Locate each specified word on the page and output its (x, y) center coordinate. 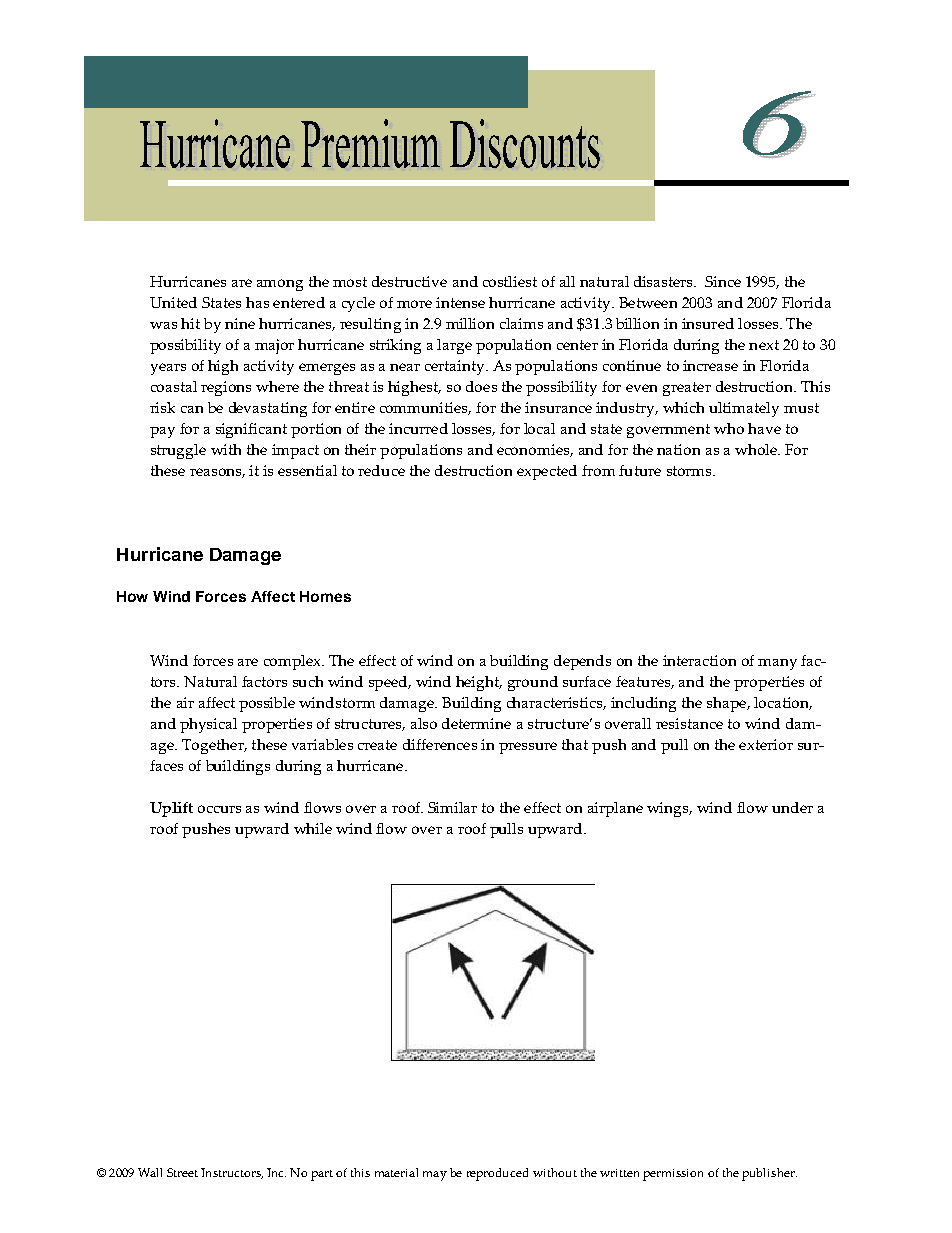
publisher (769, 1174)
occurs (219, 809)
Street (182, 1172)
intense (460, 302)
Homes (325, 596)
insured (708, 323)
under (792, 807)
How (132, 596)
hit (190, 323)
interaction (699, 660)
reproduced (497, 1174)
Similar (452, 807)
